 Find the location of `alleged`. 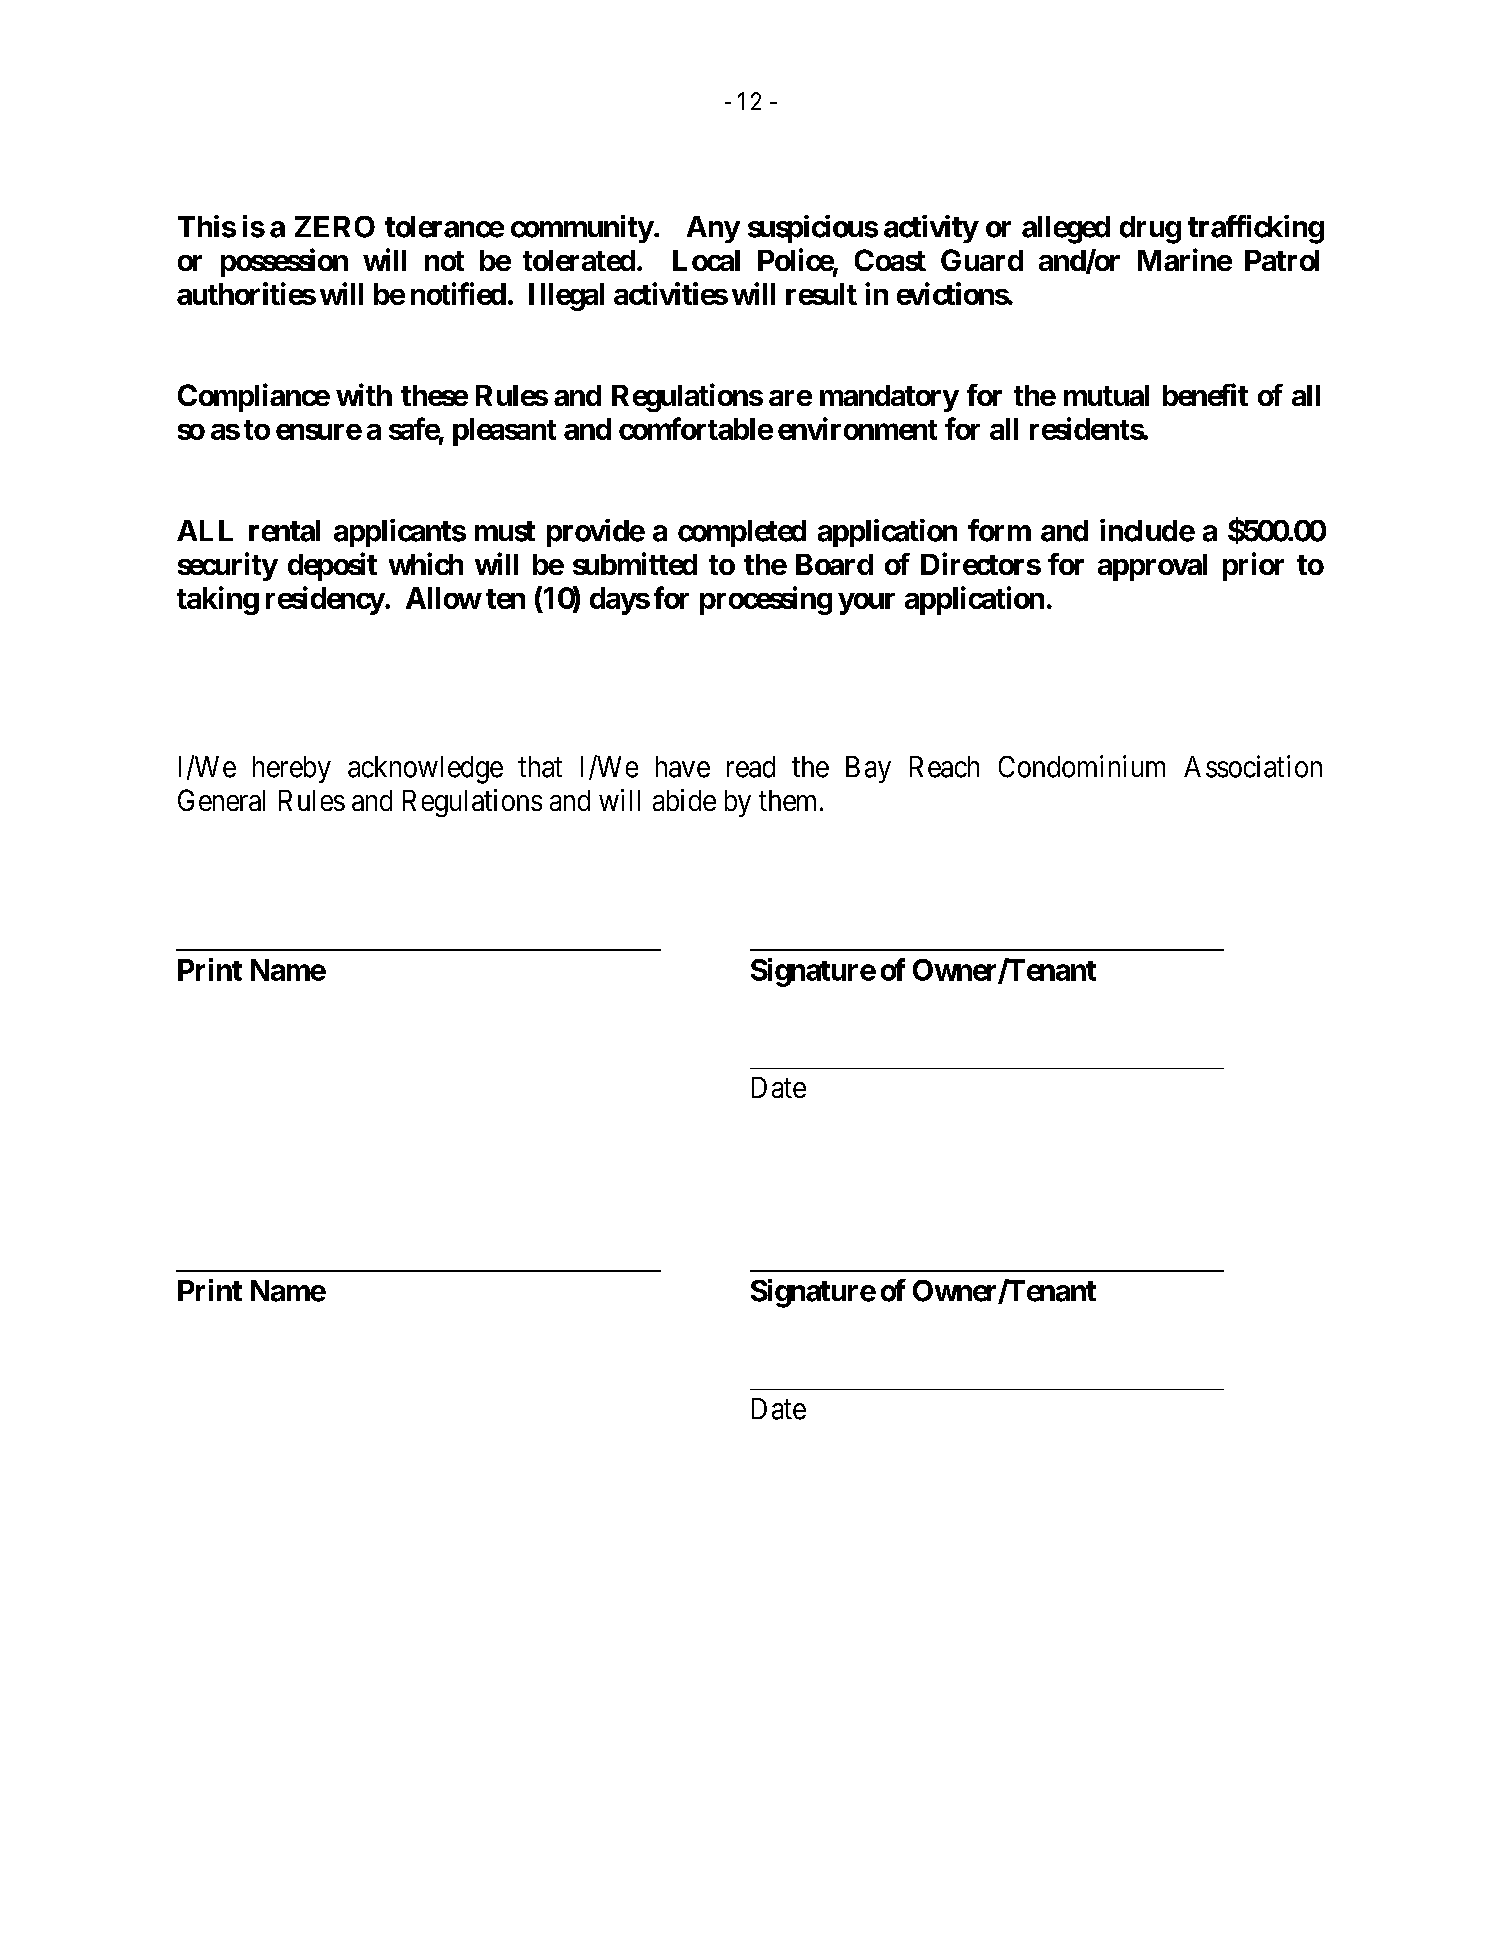

alleged is located at coordinates (1066, 230).
